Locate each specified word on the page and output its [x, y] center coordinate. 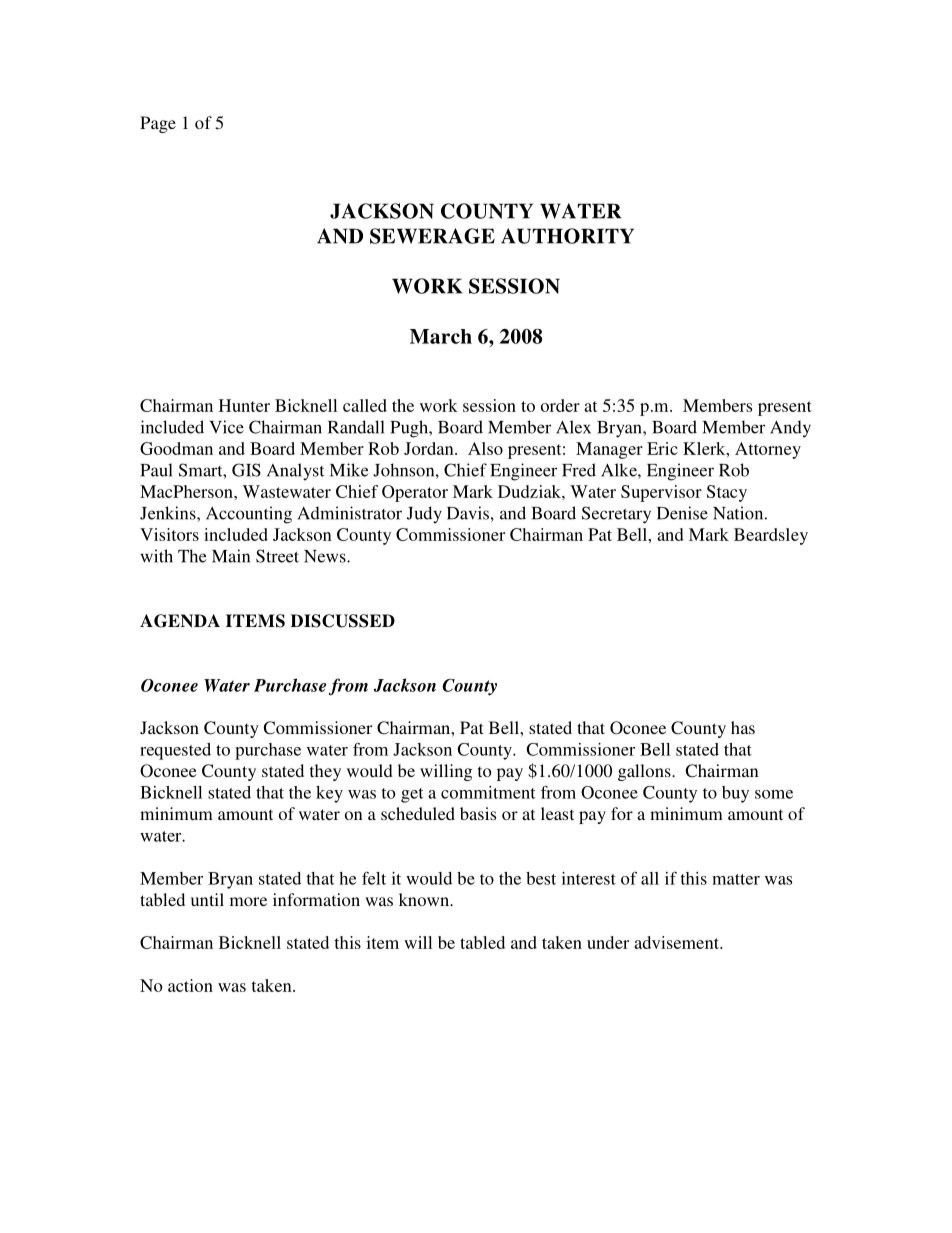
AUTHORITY [567, 236]
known [425, 899]
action [190, 985]
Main [231, 556]
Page [158, 124]
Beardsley [771, 536]
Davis [468, 513]
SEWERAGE [432, 236]
